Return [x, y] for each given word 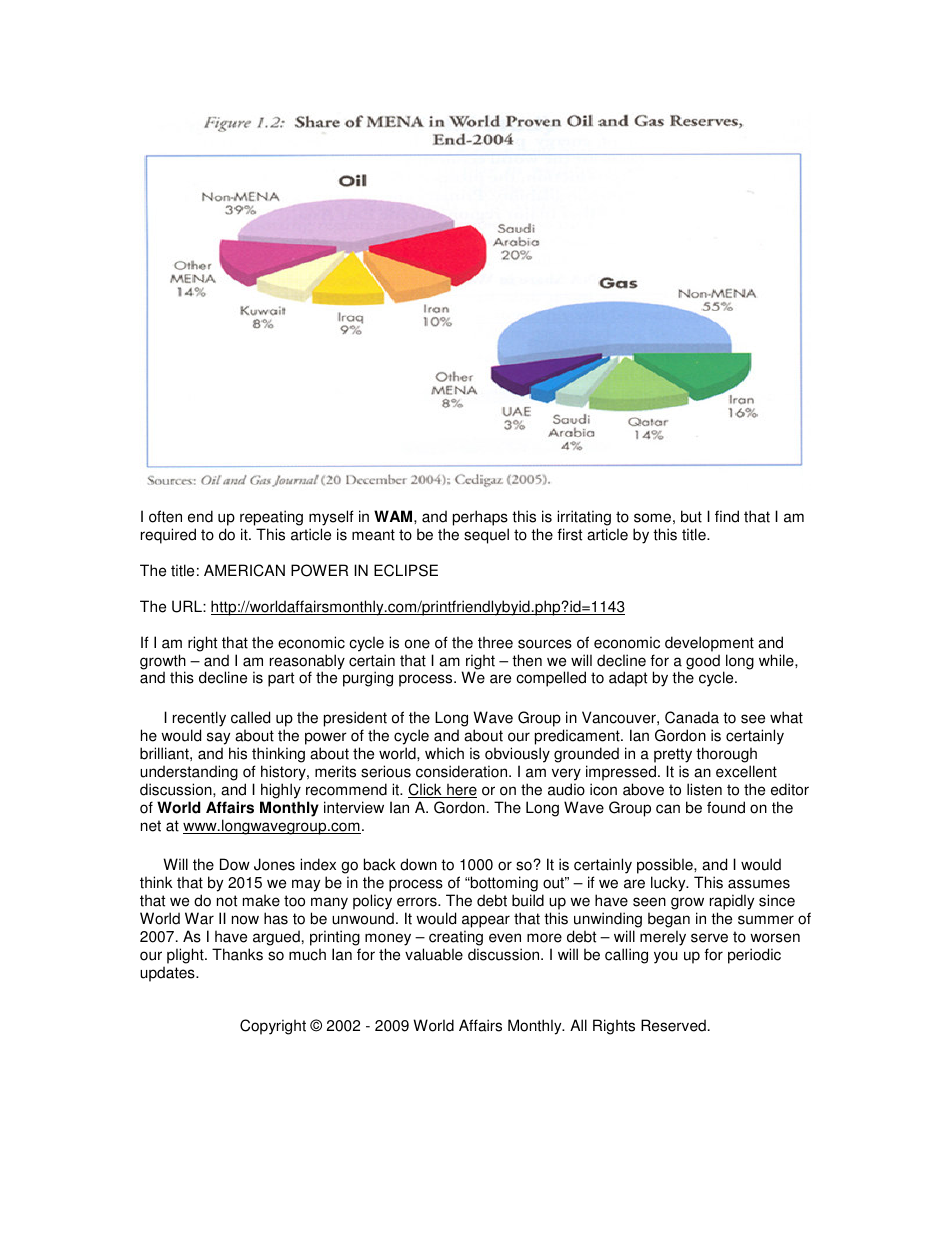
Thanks [237, 954]
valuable [434, 954]
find [727, 516]
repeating [271, 519]
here [461, 790]
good [703, 662]
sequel [486, 536]
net [151, 826]
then [527, 660]
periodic [754, 956]
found [726, 807]
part [281, 679]
